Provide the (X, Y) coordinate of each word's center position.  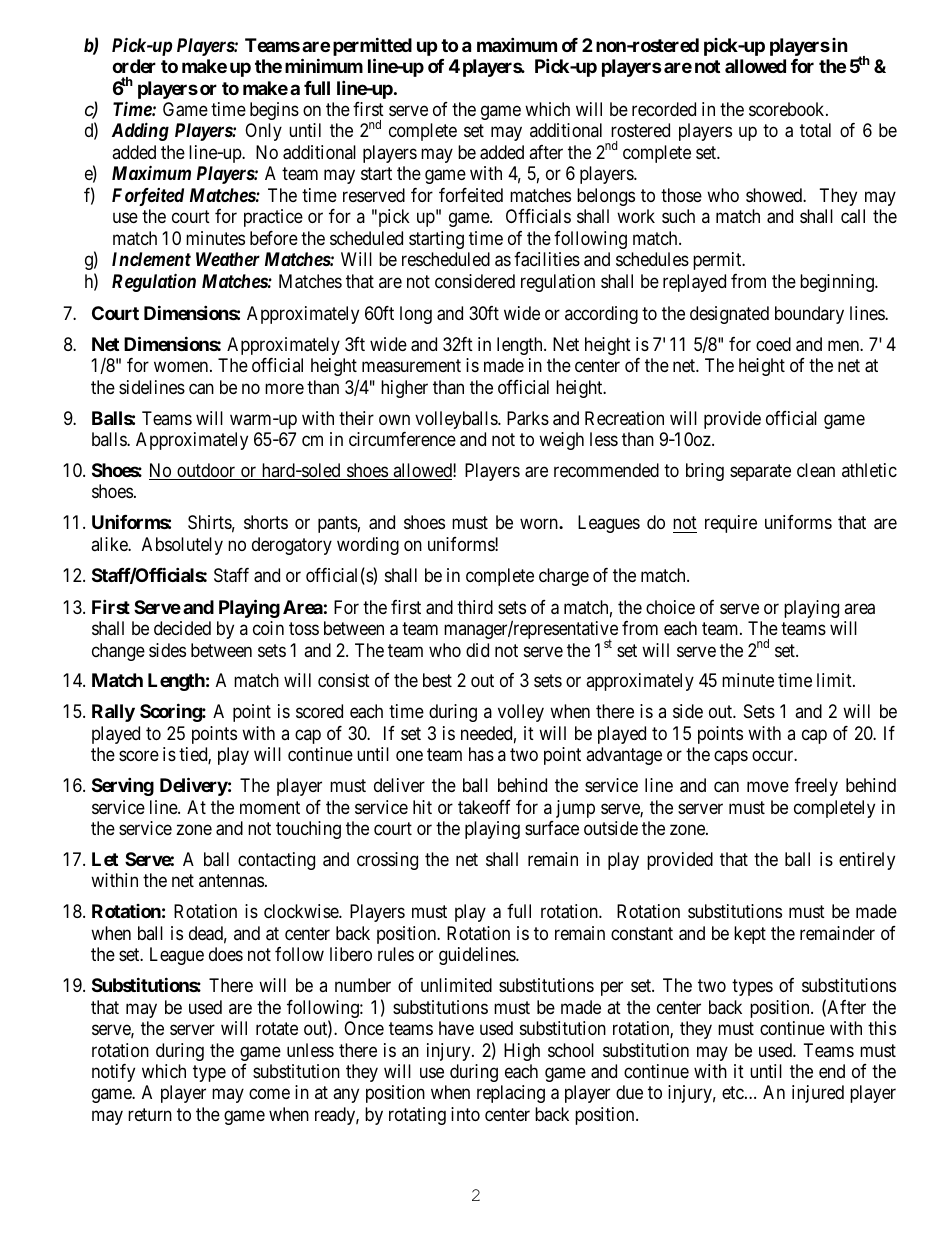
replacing (511, 1094)
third (475, 607)
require (731, 524)
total (815, 130)
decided (182, 628)
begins (274, 111)
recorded (664, 109)
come (269, 1094)
